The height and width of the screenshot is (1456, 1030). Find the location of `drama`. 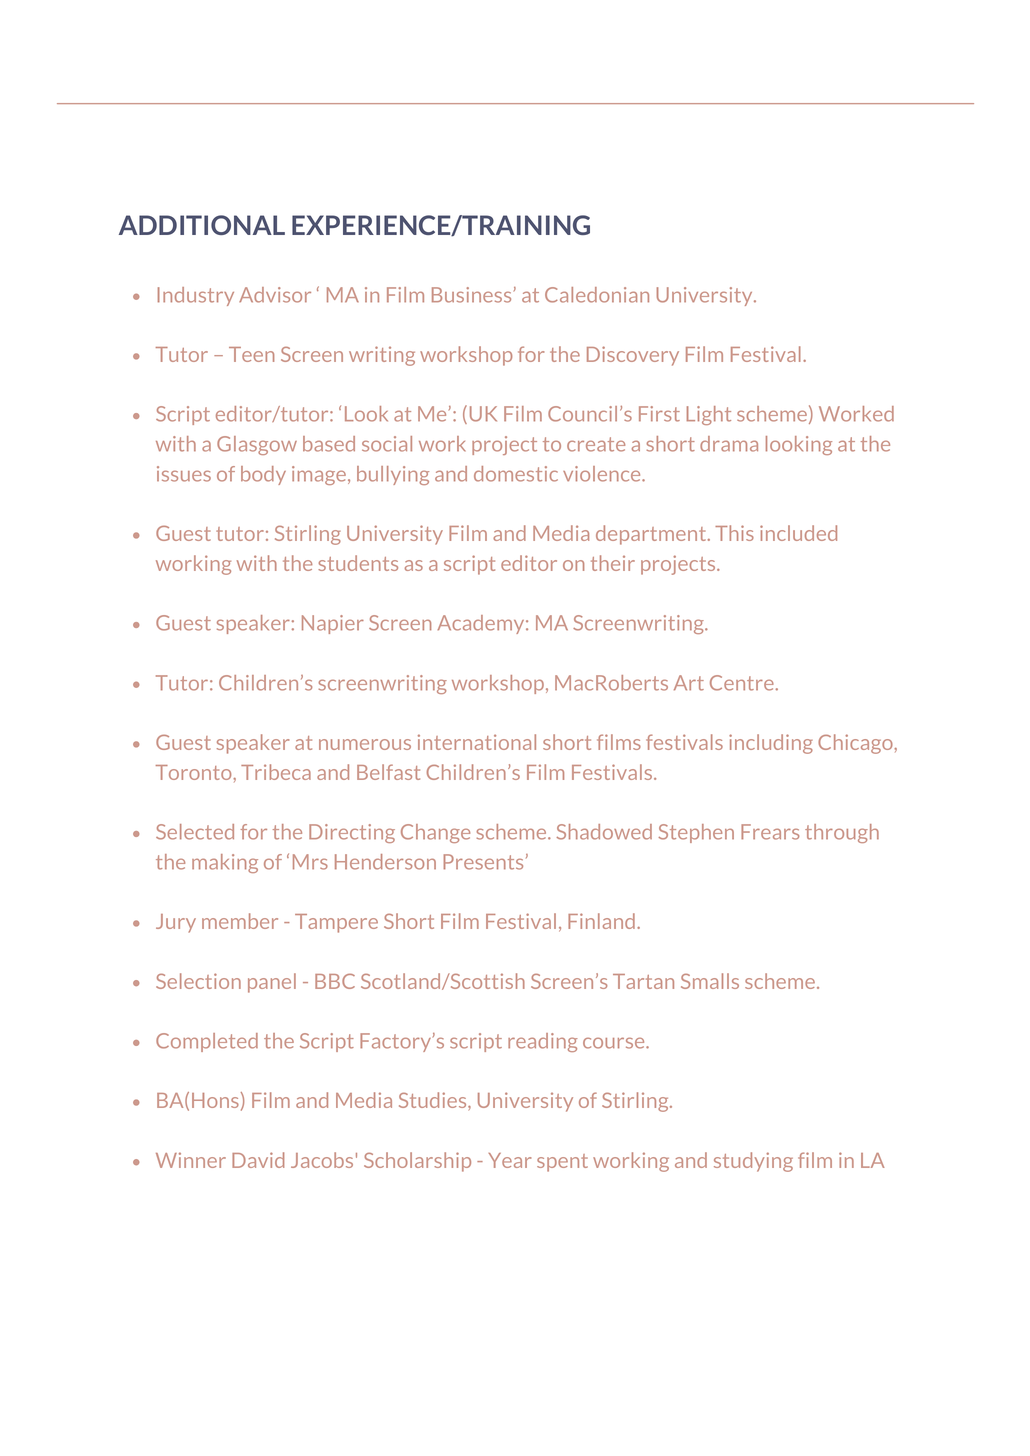

drama is located at coordinates (729, 444).
